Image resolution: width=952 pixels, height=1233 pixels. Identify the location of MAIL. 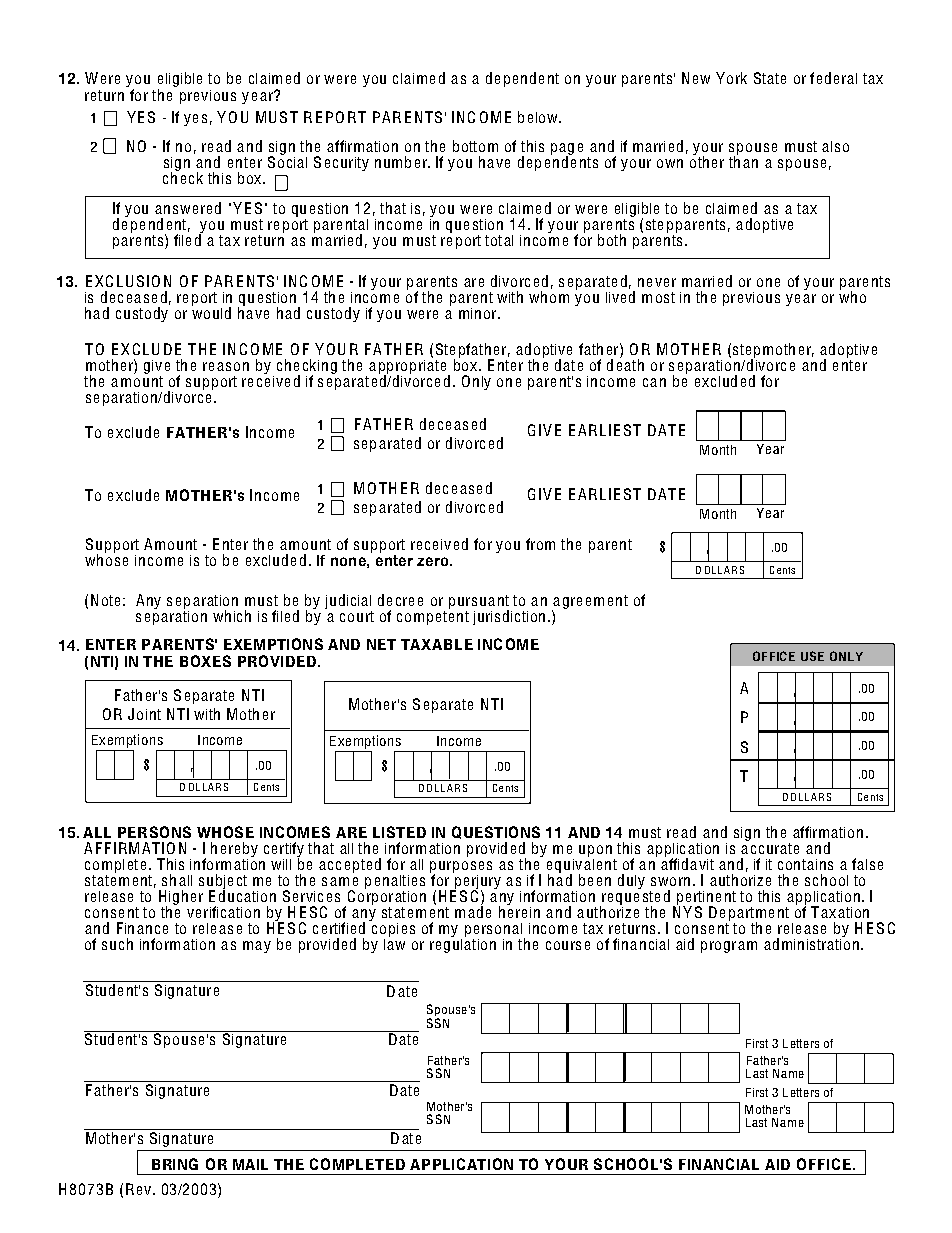
(250, 1164).
